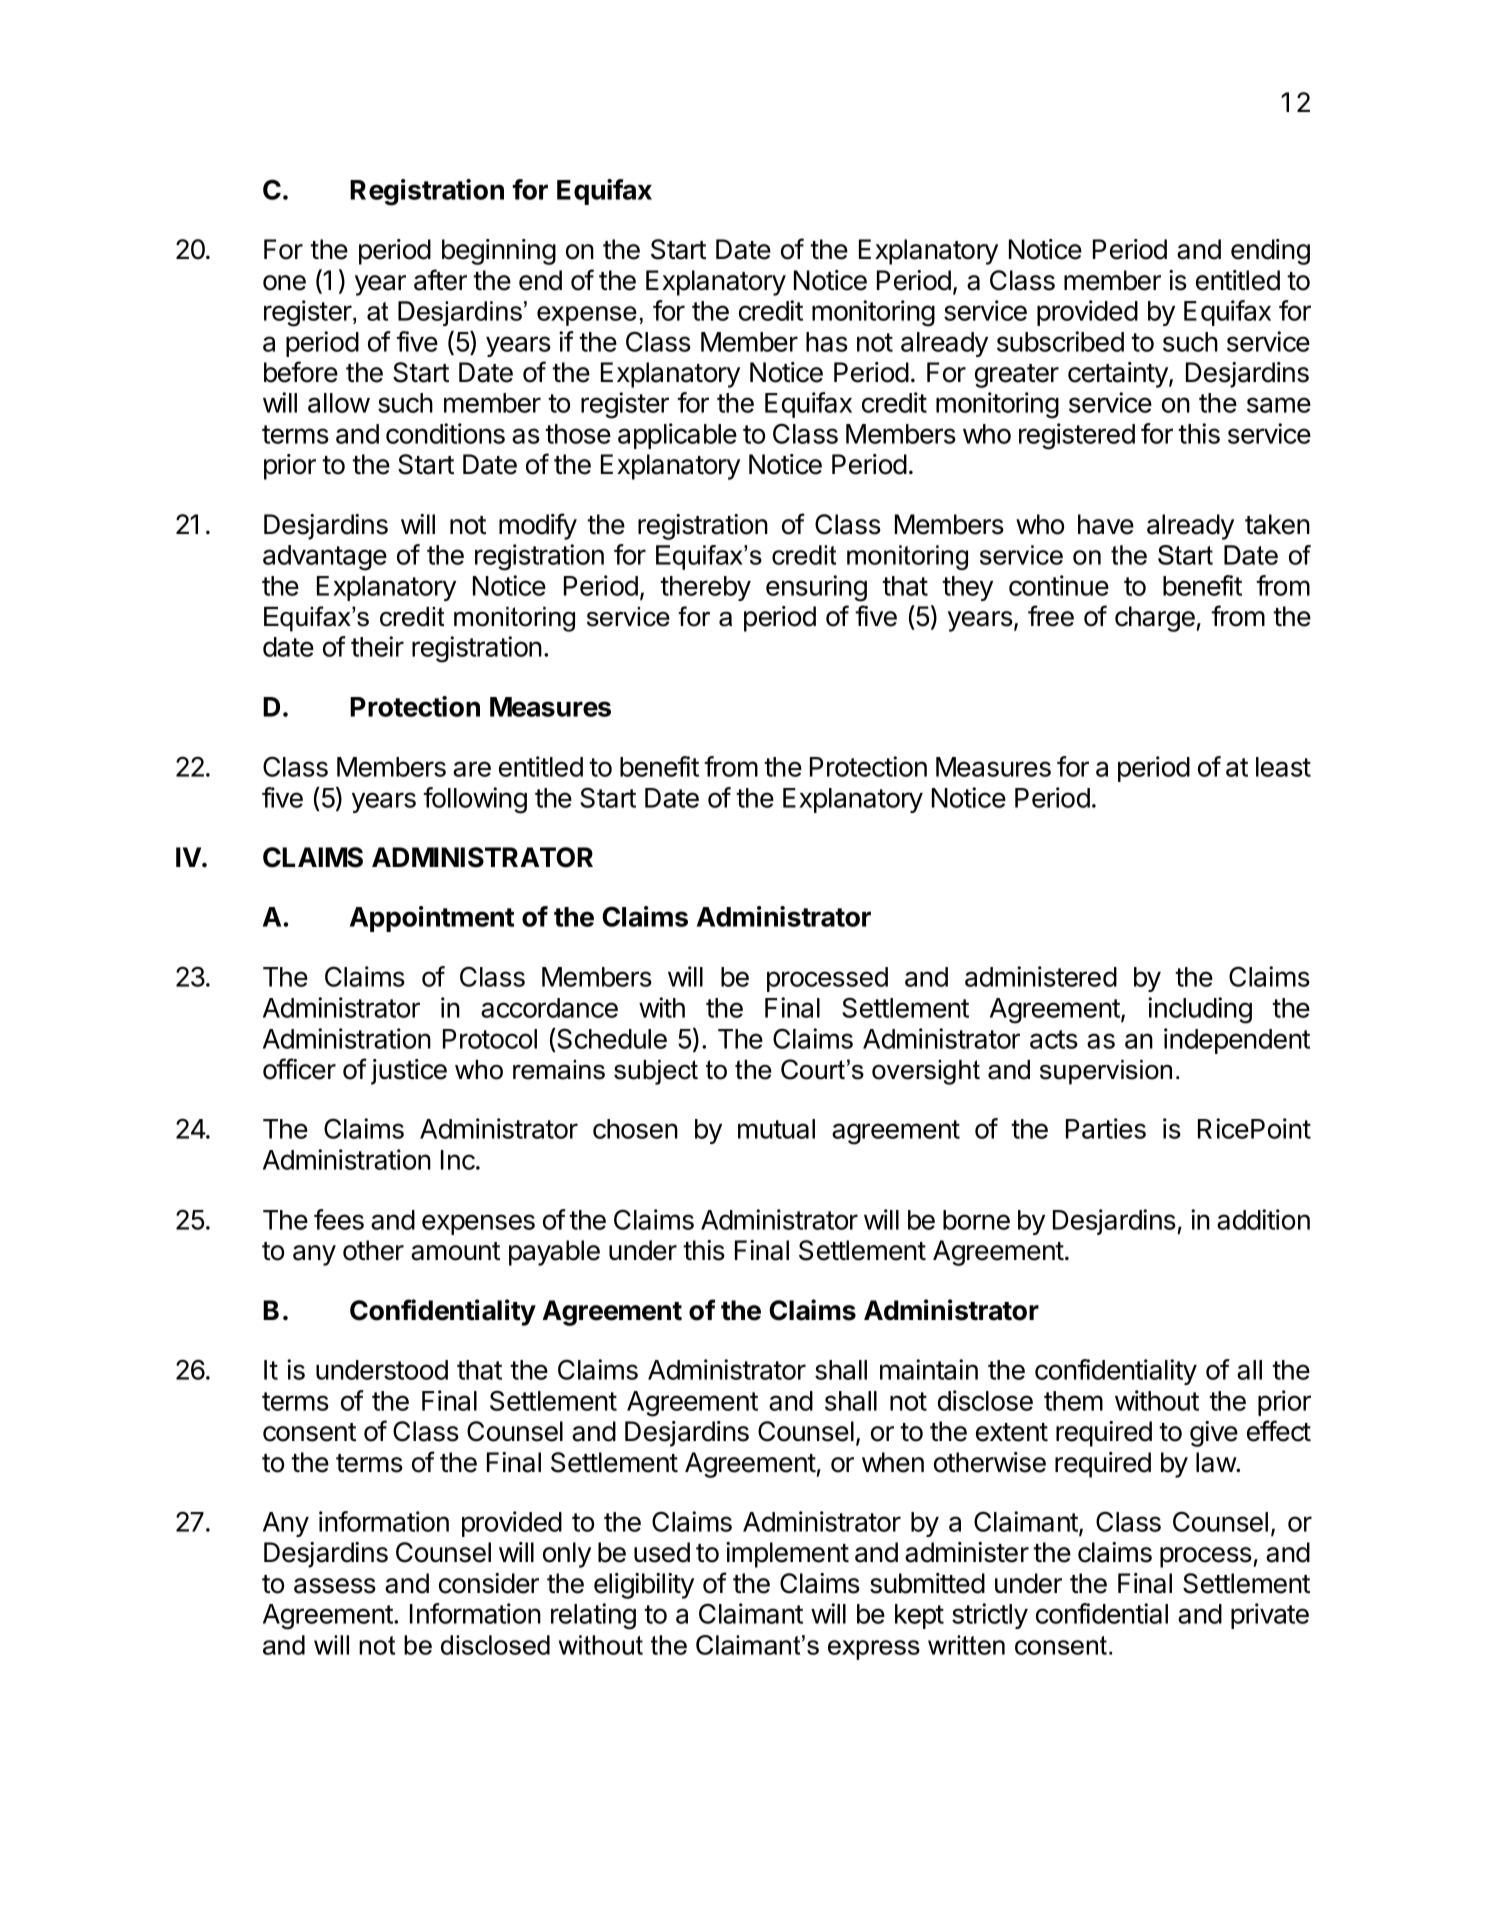  I want to click on implement, so click(787, 1555).
